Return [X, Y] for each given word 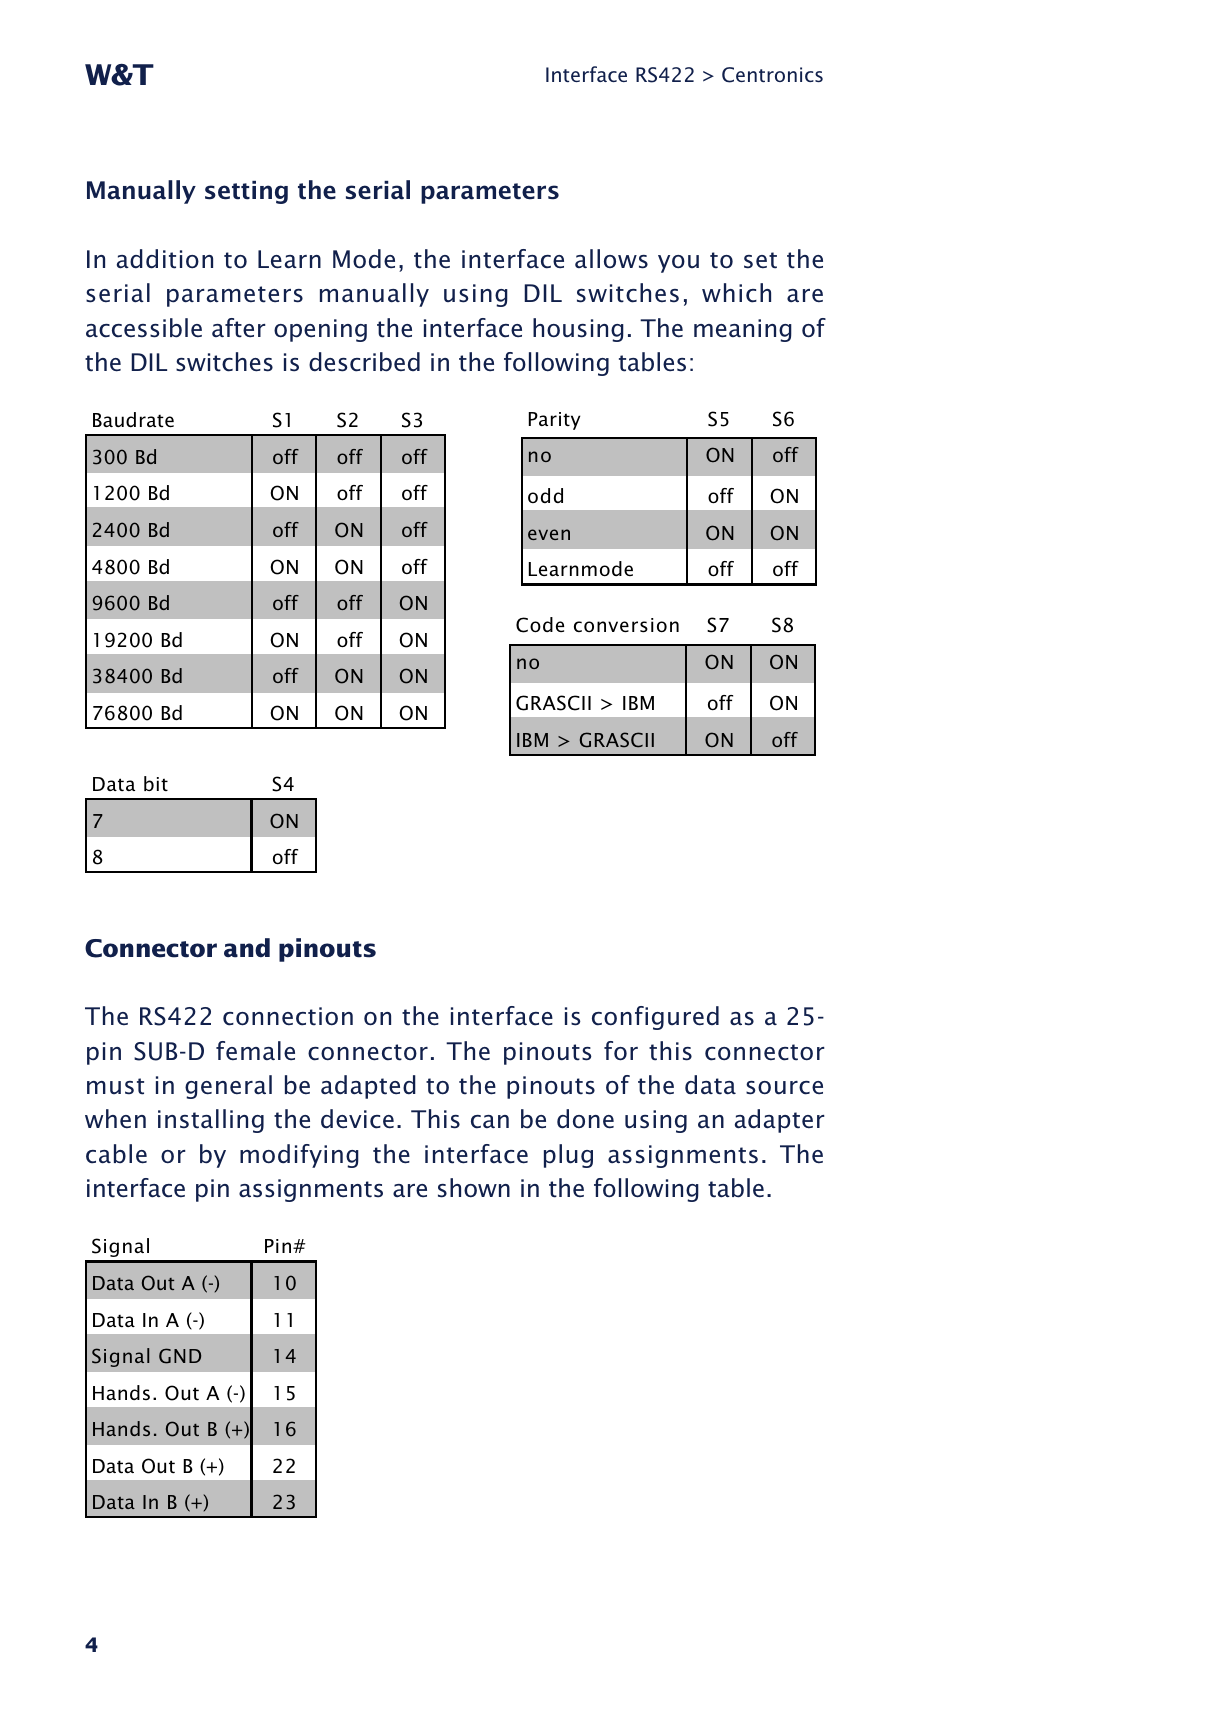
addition [165, 259]
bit [156, 783]
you [678, 264]
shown [474, 1188]
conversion [626, 625]
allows [611, 259]
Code [540, 625]
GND [180, 1356]
